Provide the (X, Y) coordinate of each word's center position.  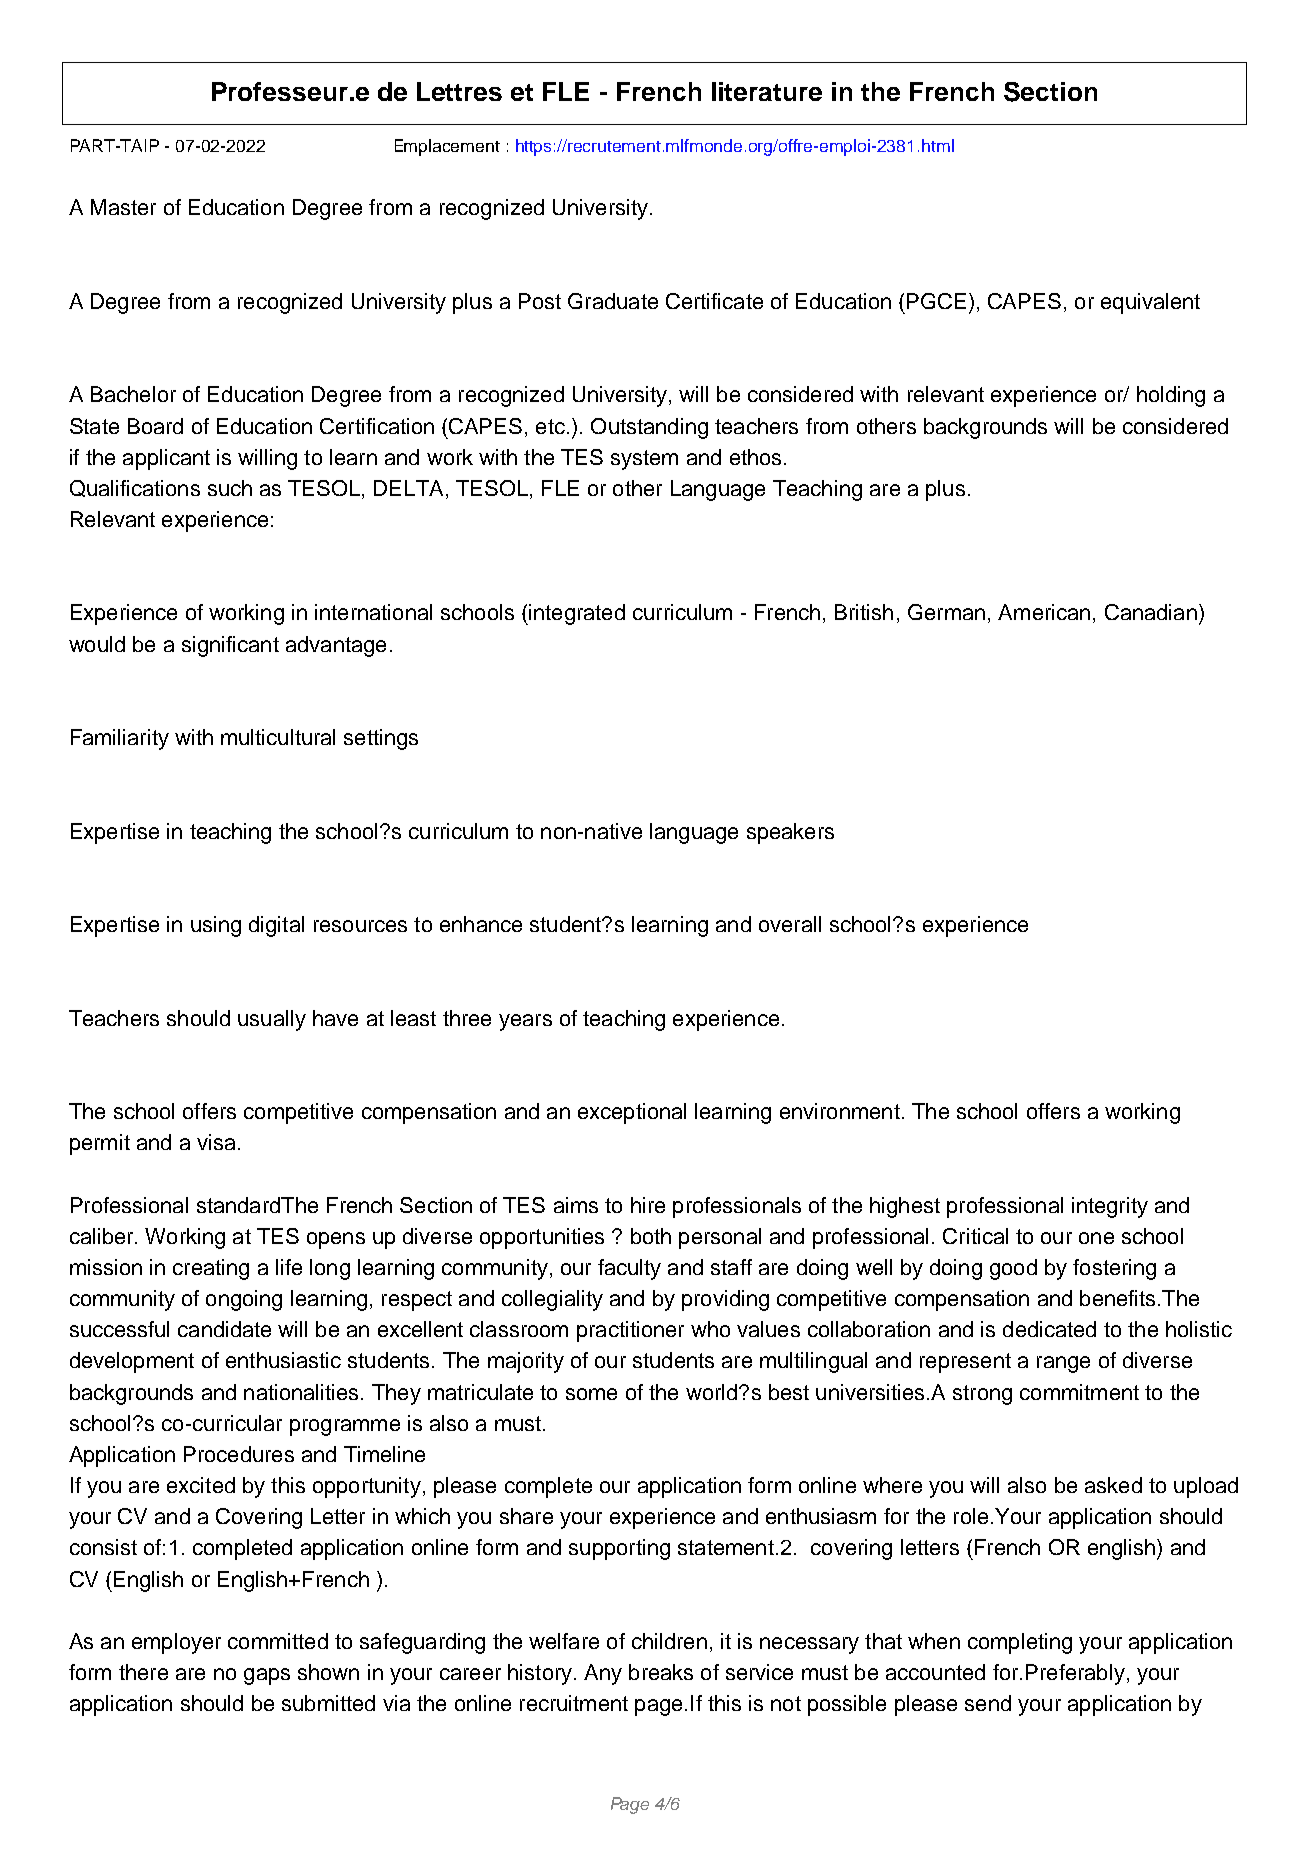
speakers (790, 833)
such (230, 488)
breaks (661, 1672)
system (644, 460)
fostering (1114, 1269)
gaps (267, 1676)
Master (123, 207)
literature (767, 91)
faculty (629, 1269)
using (216, 926)
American (1044, 612)
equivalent (1150, 303)
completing (1020, 1643)
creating (211, 1269)
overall (790, 924)
